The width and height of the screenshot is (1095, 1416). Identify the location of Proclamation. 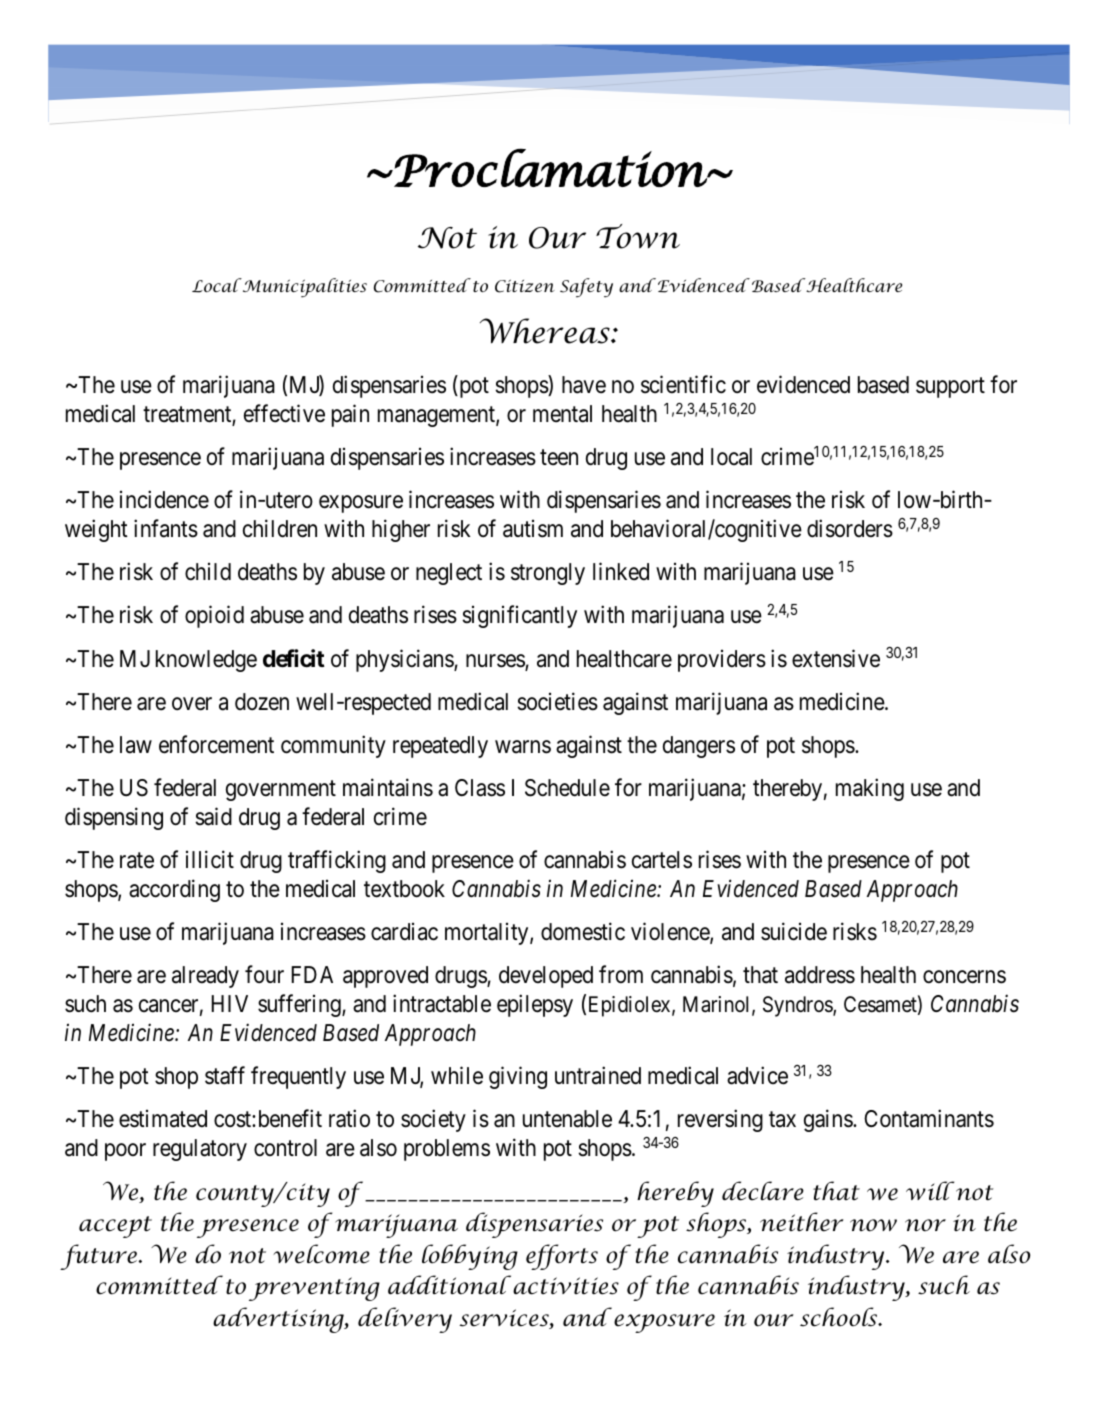
(551, 167).
